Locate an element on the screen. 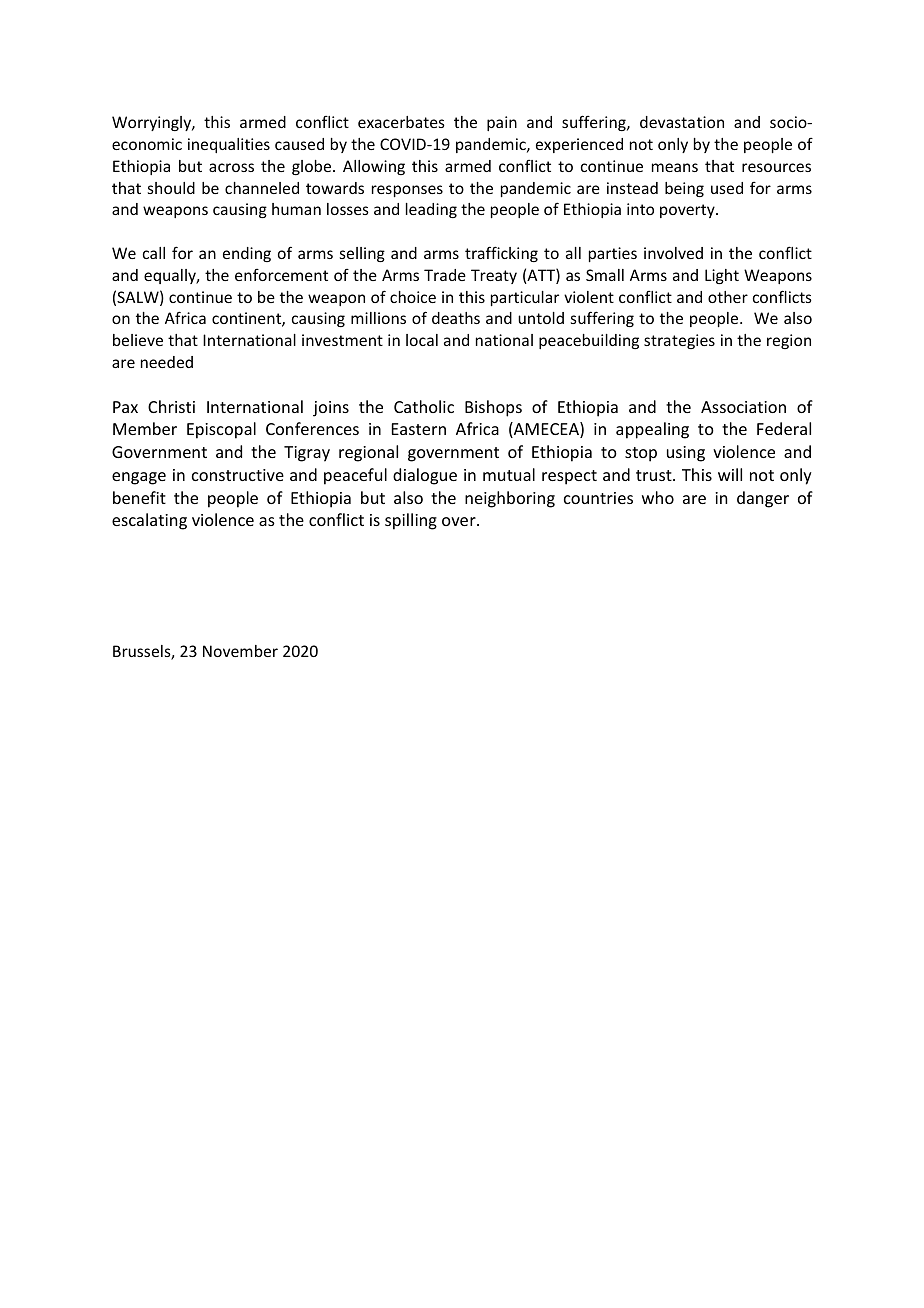  escalating is located at coordinates (149, 521).
